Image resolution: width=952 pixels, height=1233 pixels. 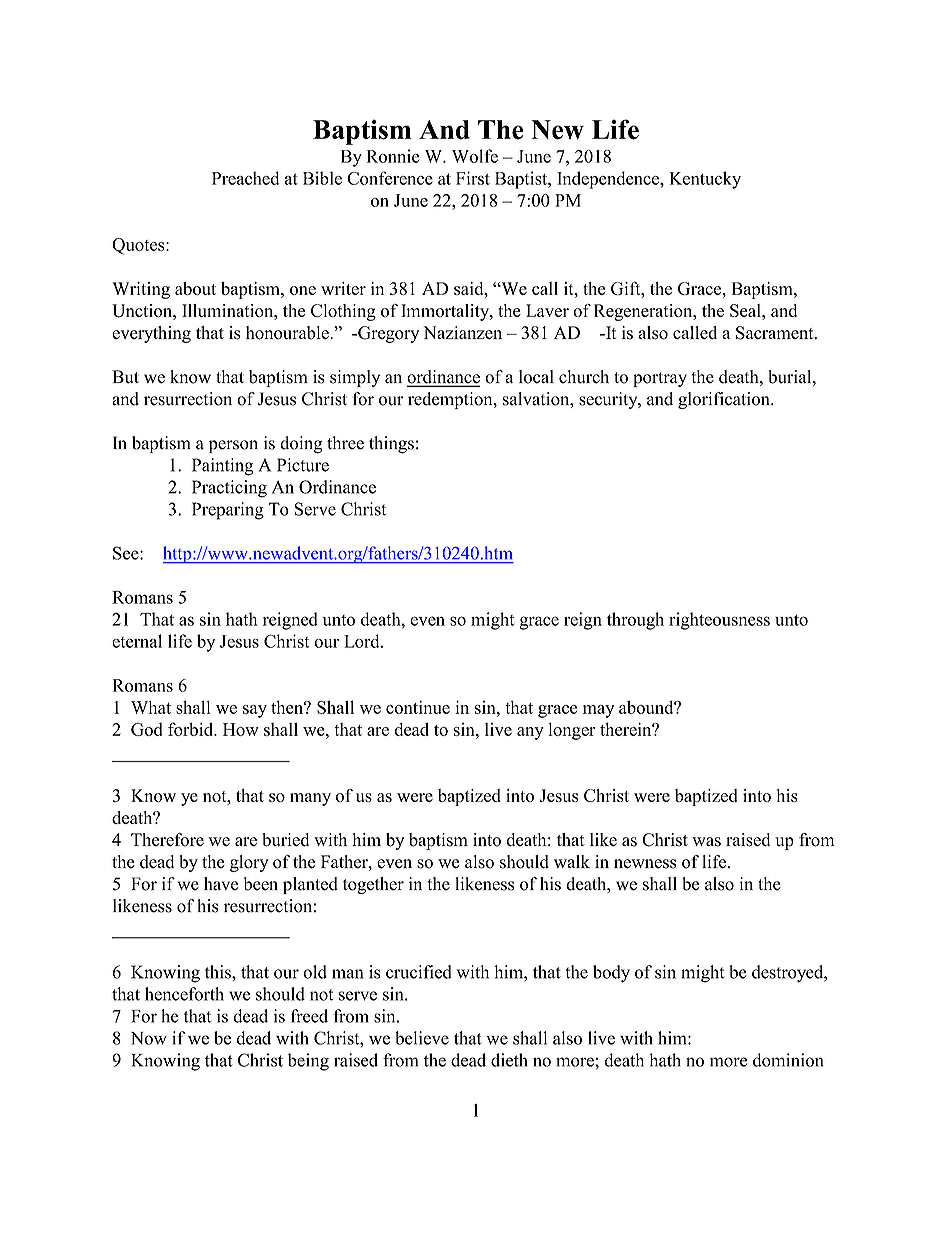 I want to click on righteousness, so click(x=719, y=621).
